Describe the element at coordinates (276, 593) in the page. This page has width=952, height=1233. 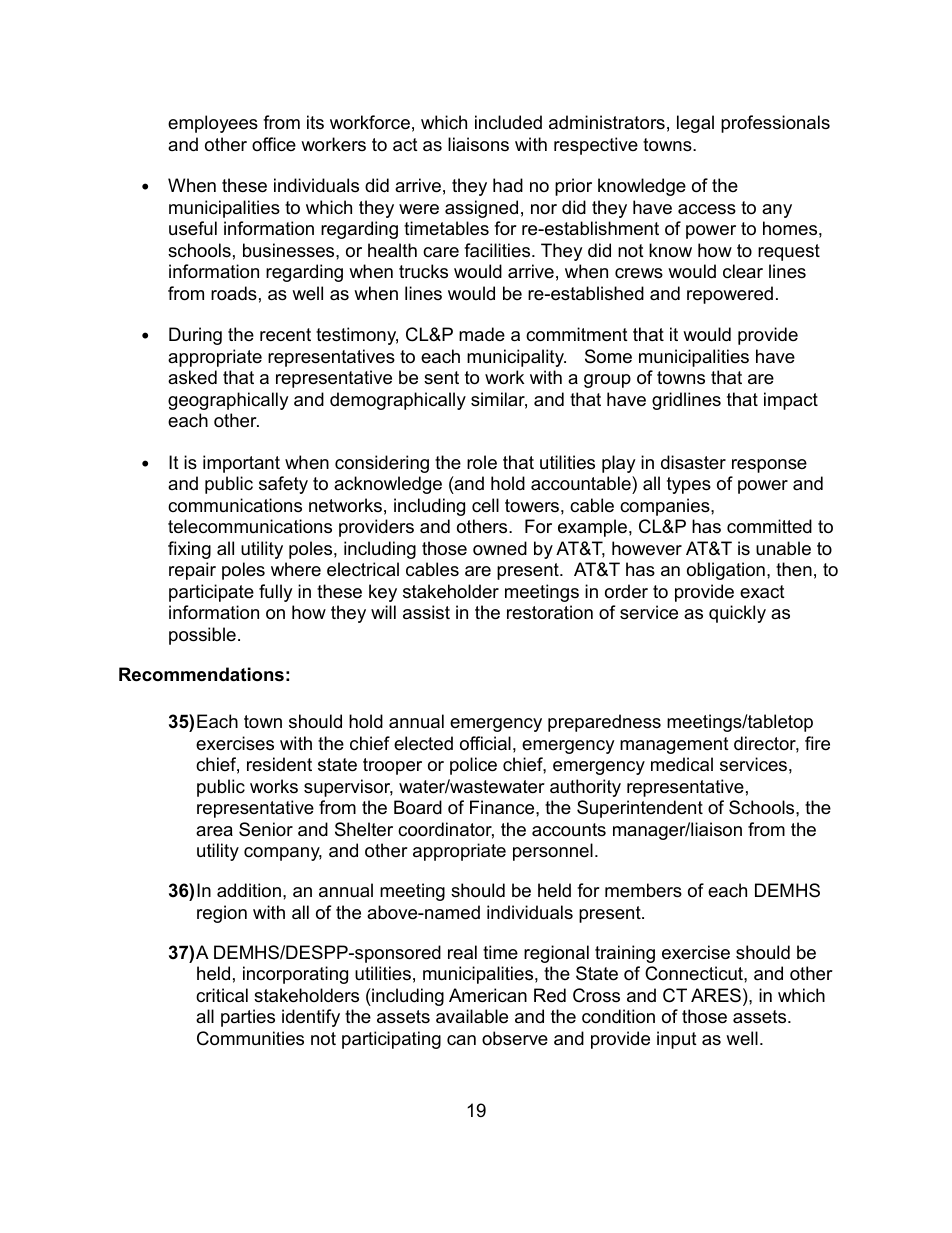
I see `fully` at that location.
